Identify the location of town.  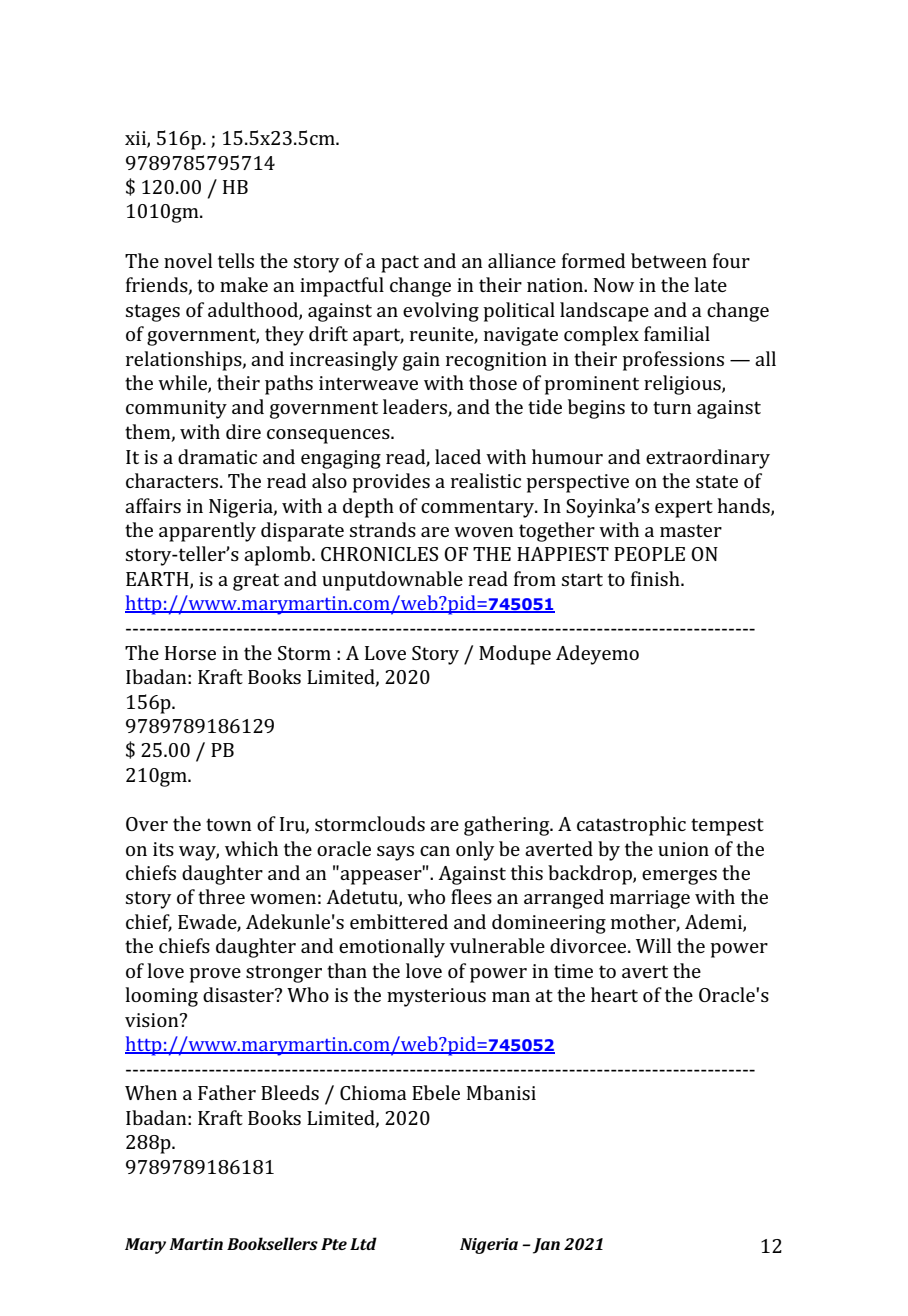
(229, 824).
